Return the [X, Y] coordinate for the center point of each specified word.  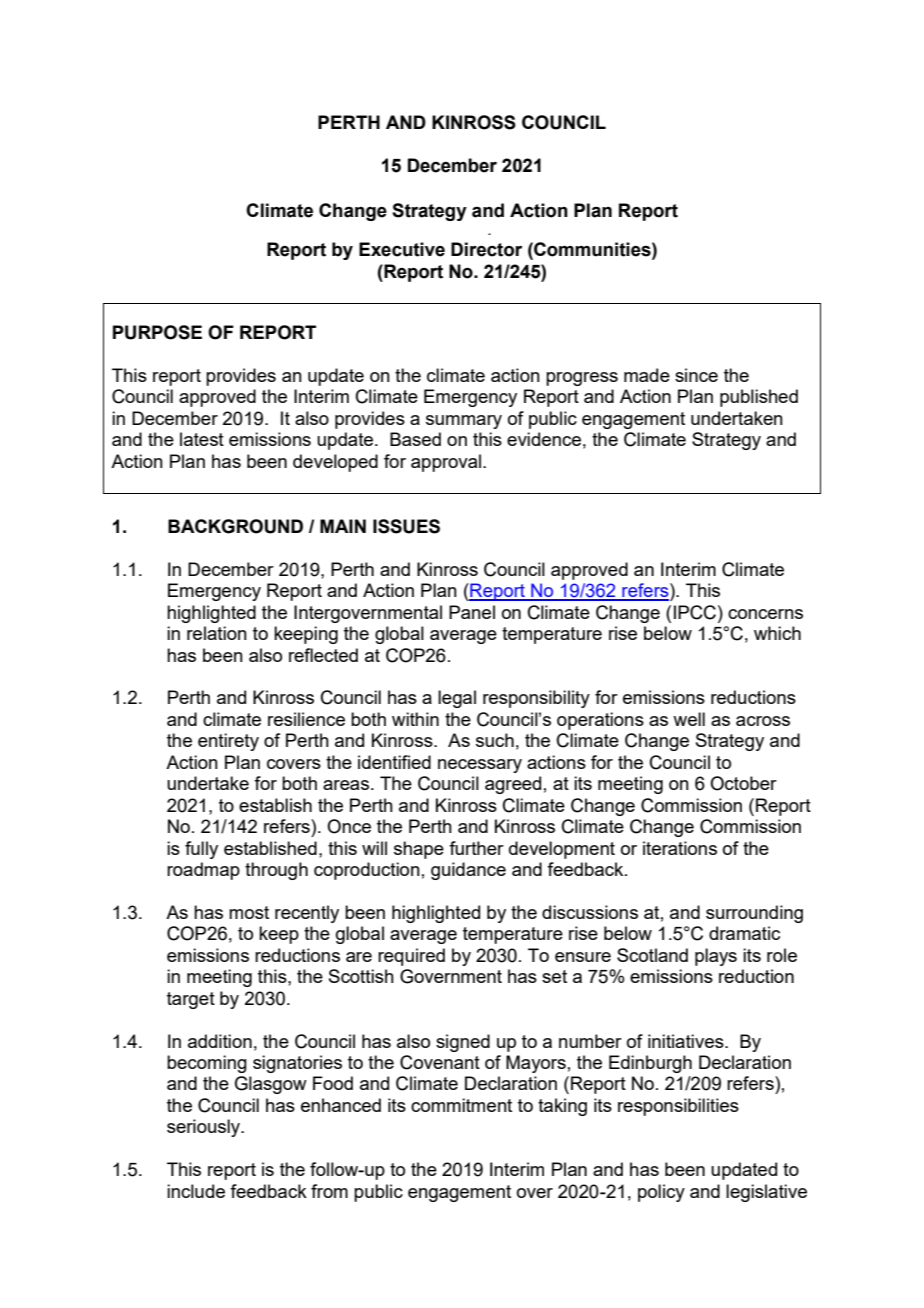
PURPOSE [157, 332]
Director [486, 249]
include [196, 1191]
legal [457, 699]
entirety [228, 742]
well [689, 719]
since [696, 375]
